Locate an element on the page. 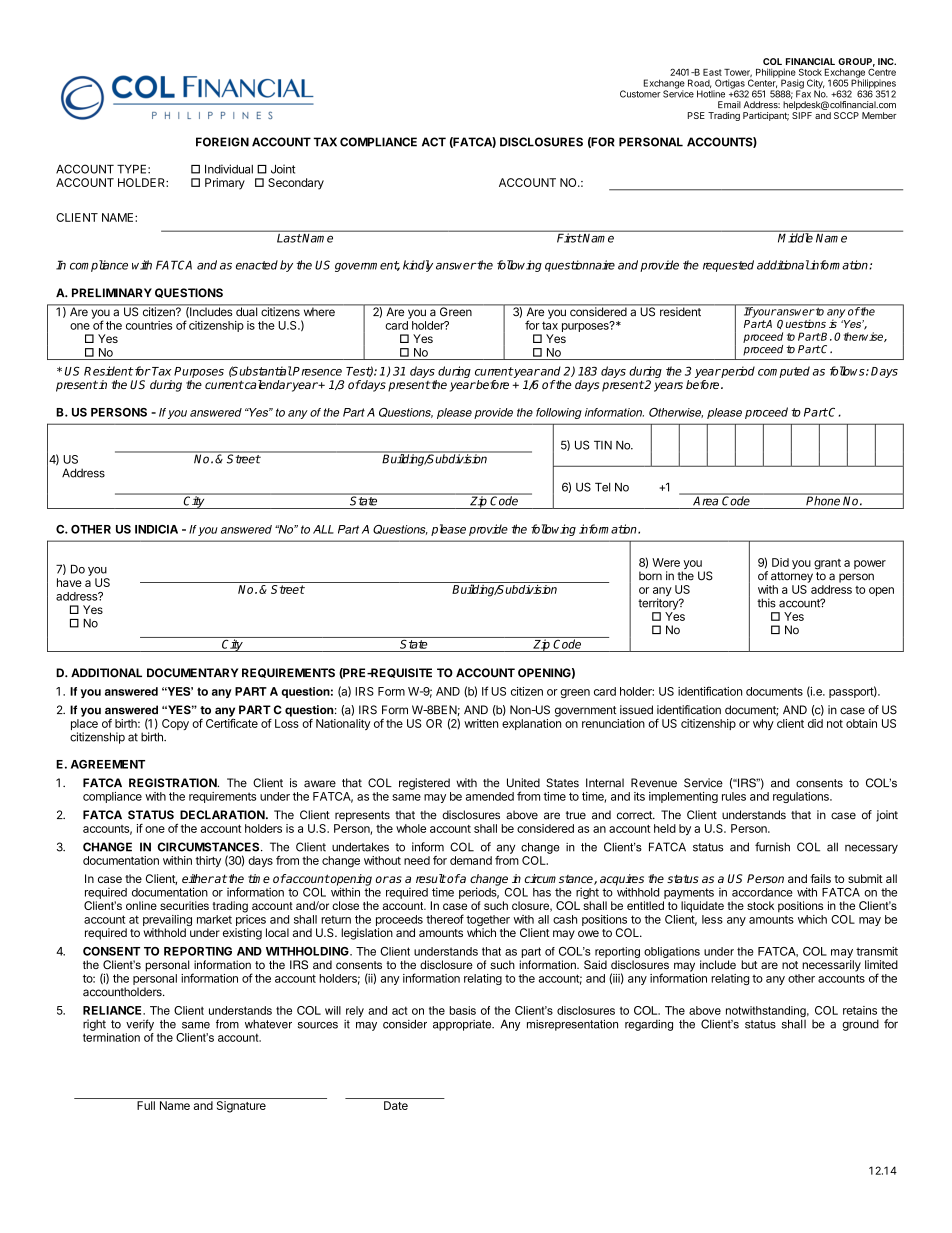 The height and width of the document is (1233, 952). attorney is located at coordinates (792, 577).
